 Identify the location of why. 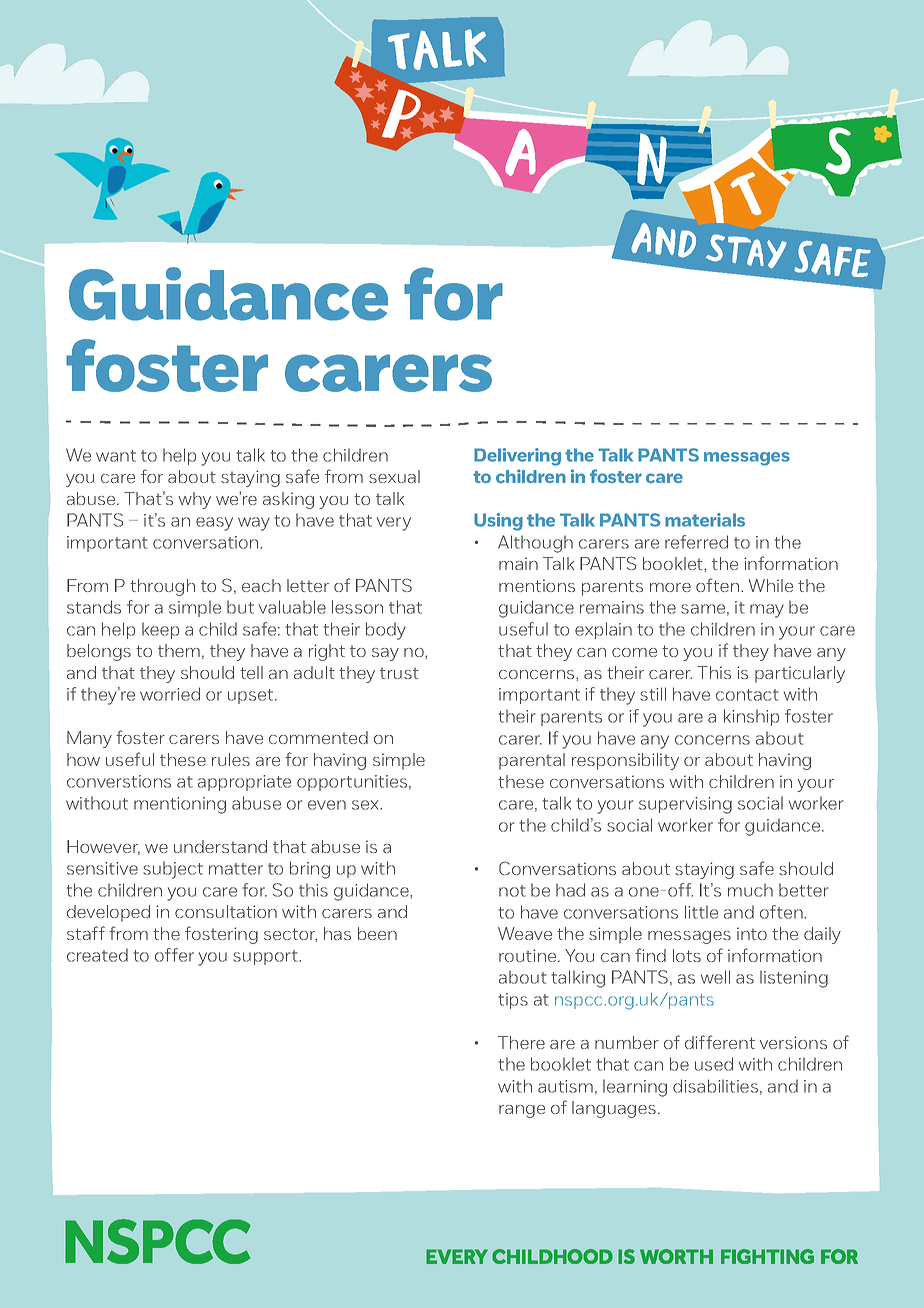
(194, 500).
